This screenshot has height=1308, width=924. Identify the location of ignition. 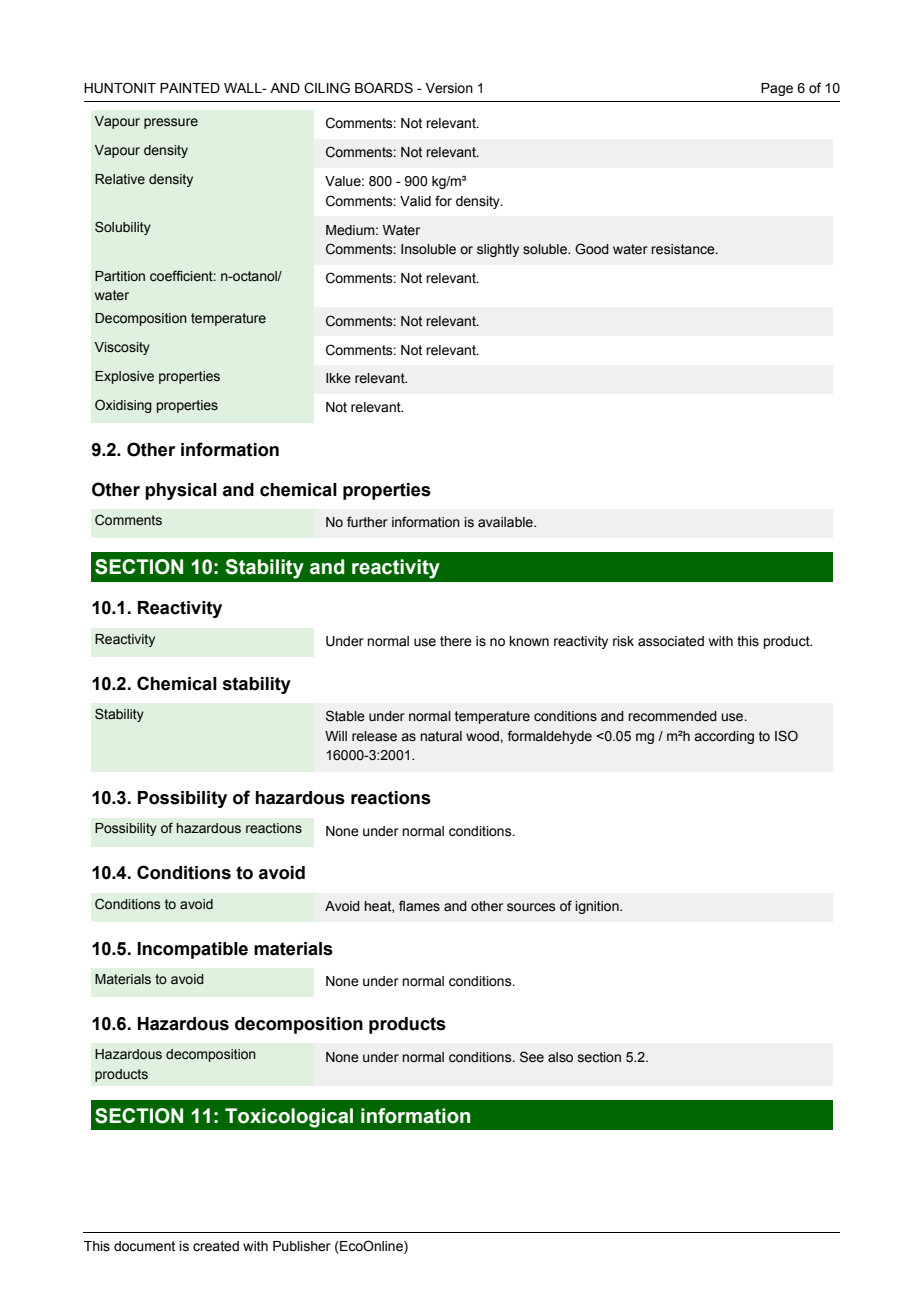
(598, 907).
